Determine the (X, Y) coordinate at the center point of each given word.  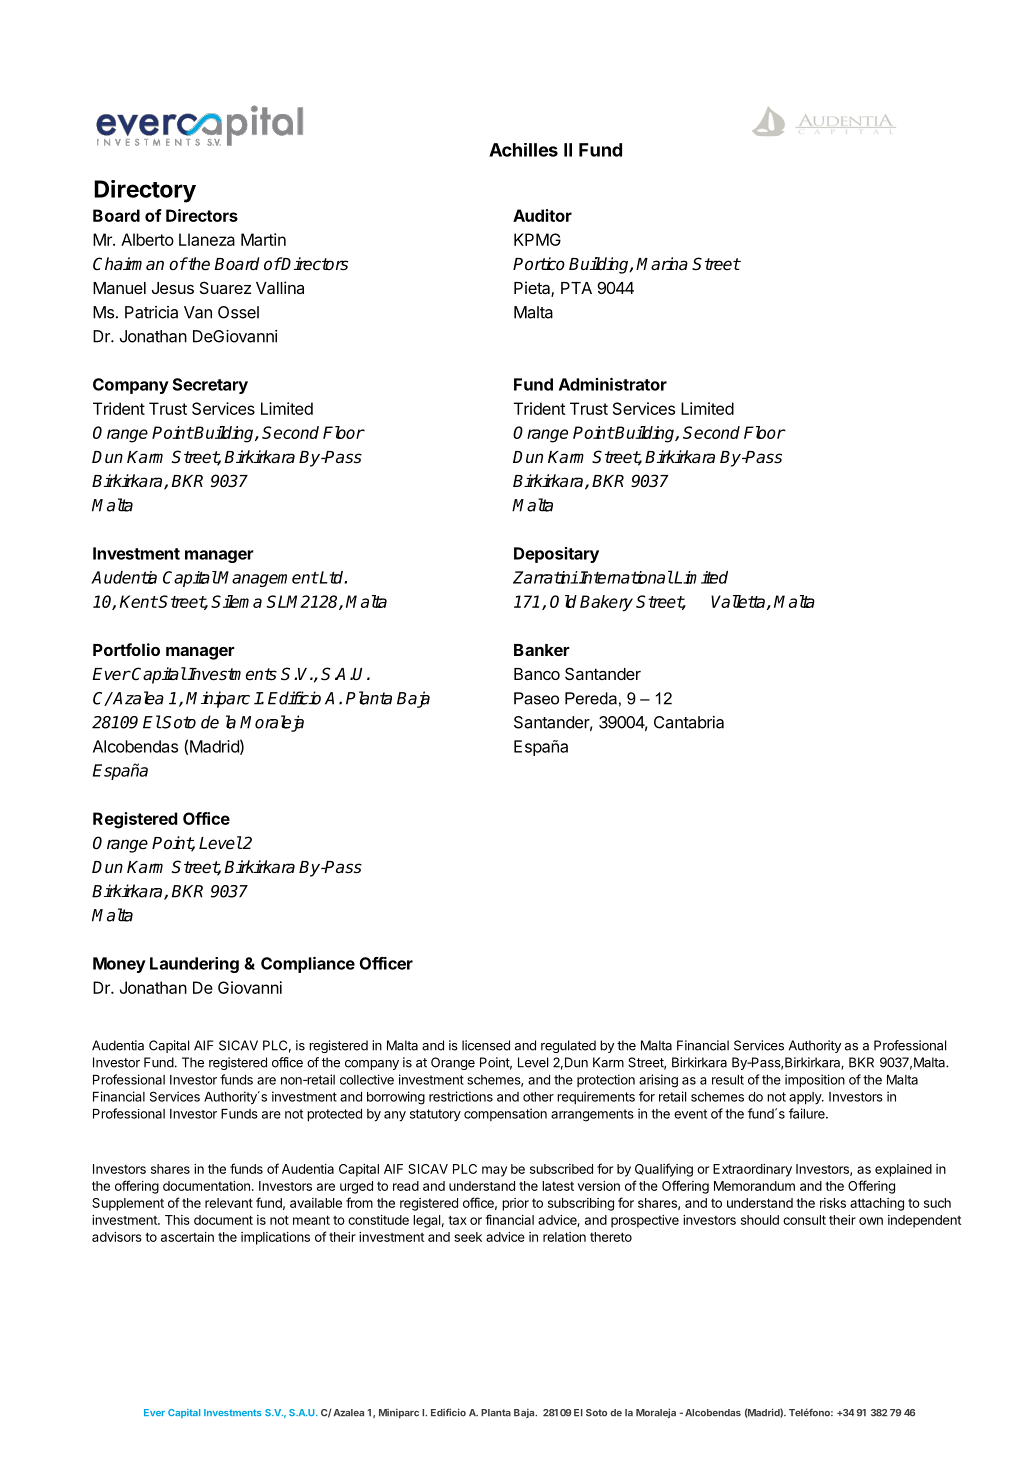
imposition (815, 1081)
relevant (229, 1203)
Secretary (210, 386)
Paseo (536, 698)
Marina (662, 264)
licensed (486, 1045)
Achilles (523, 150)
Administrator (613, 384)
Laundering (194, 965)
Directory (145, 191)
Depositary (556, 555)
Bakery (606, 603)
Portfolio (126, 649)
